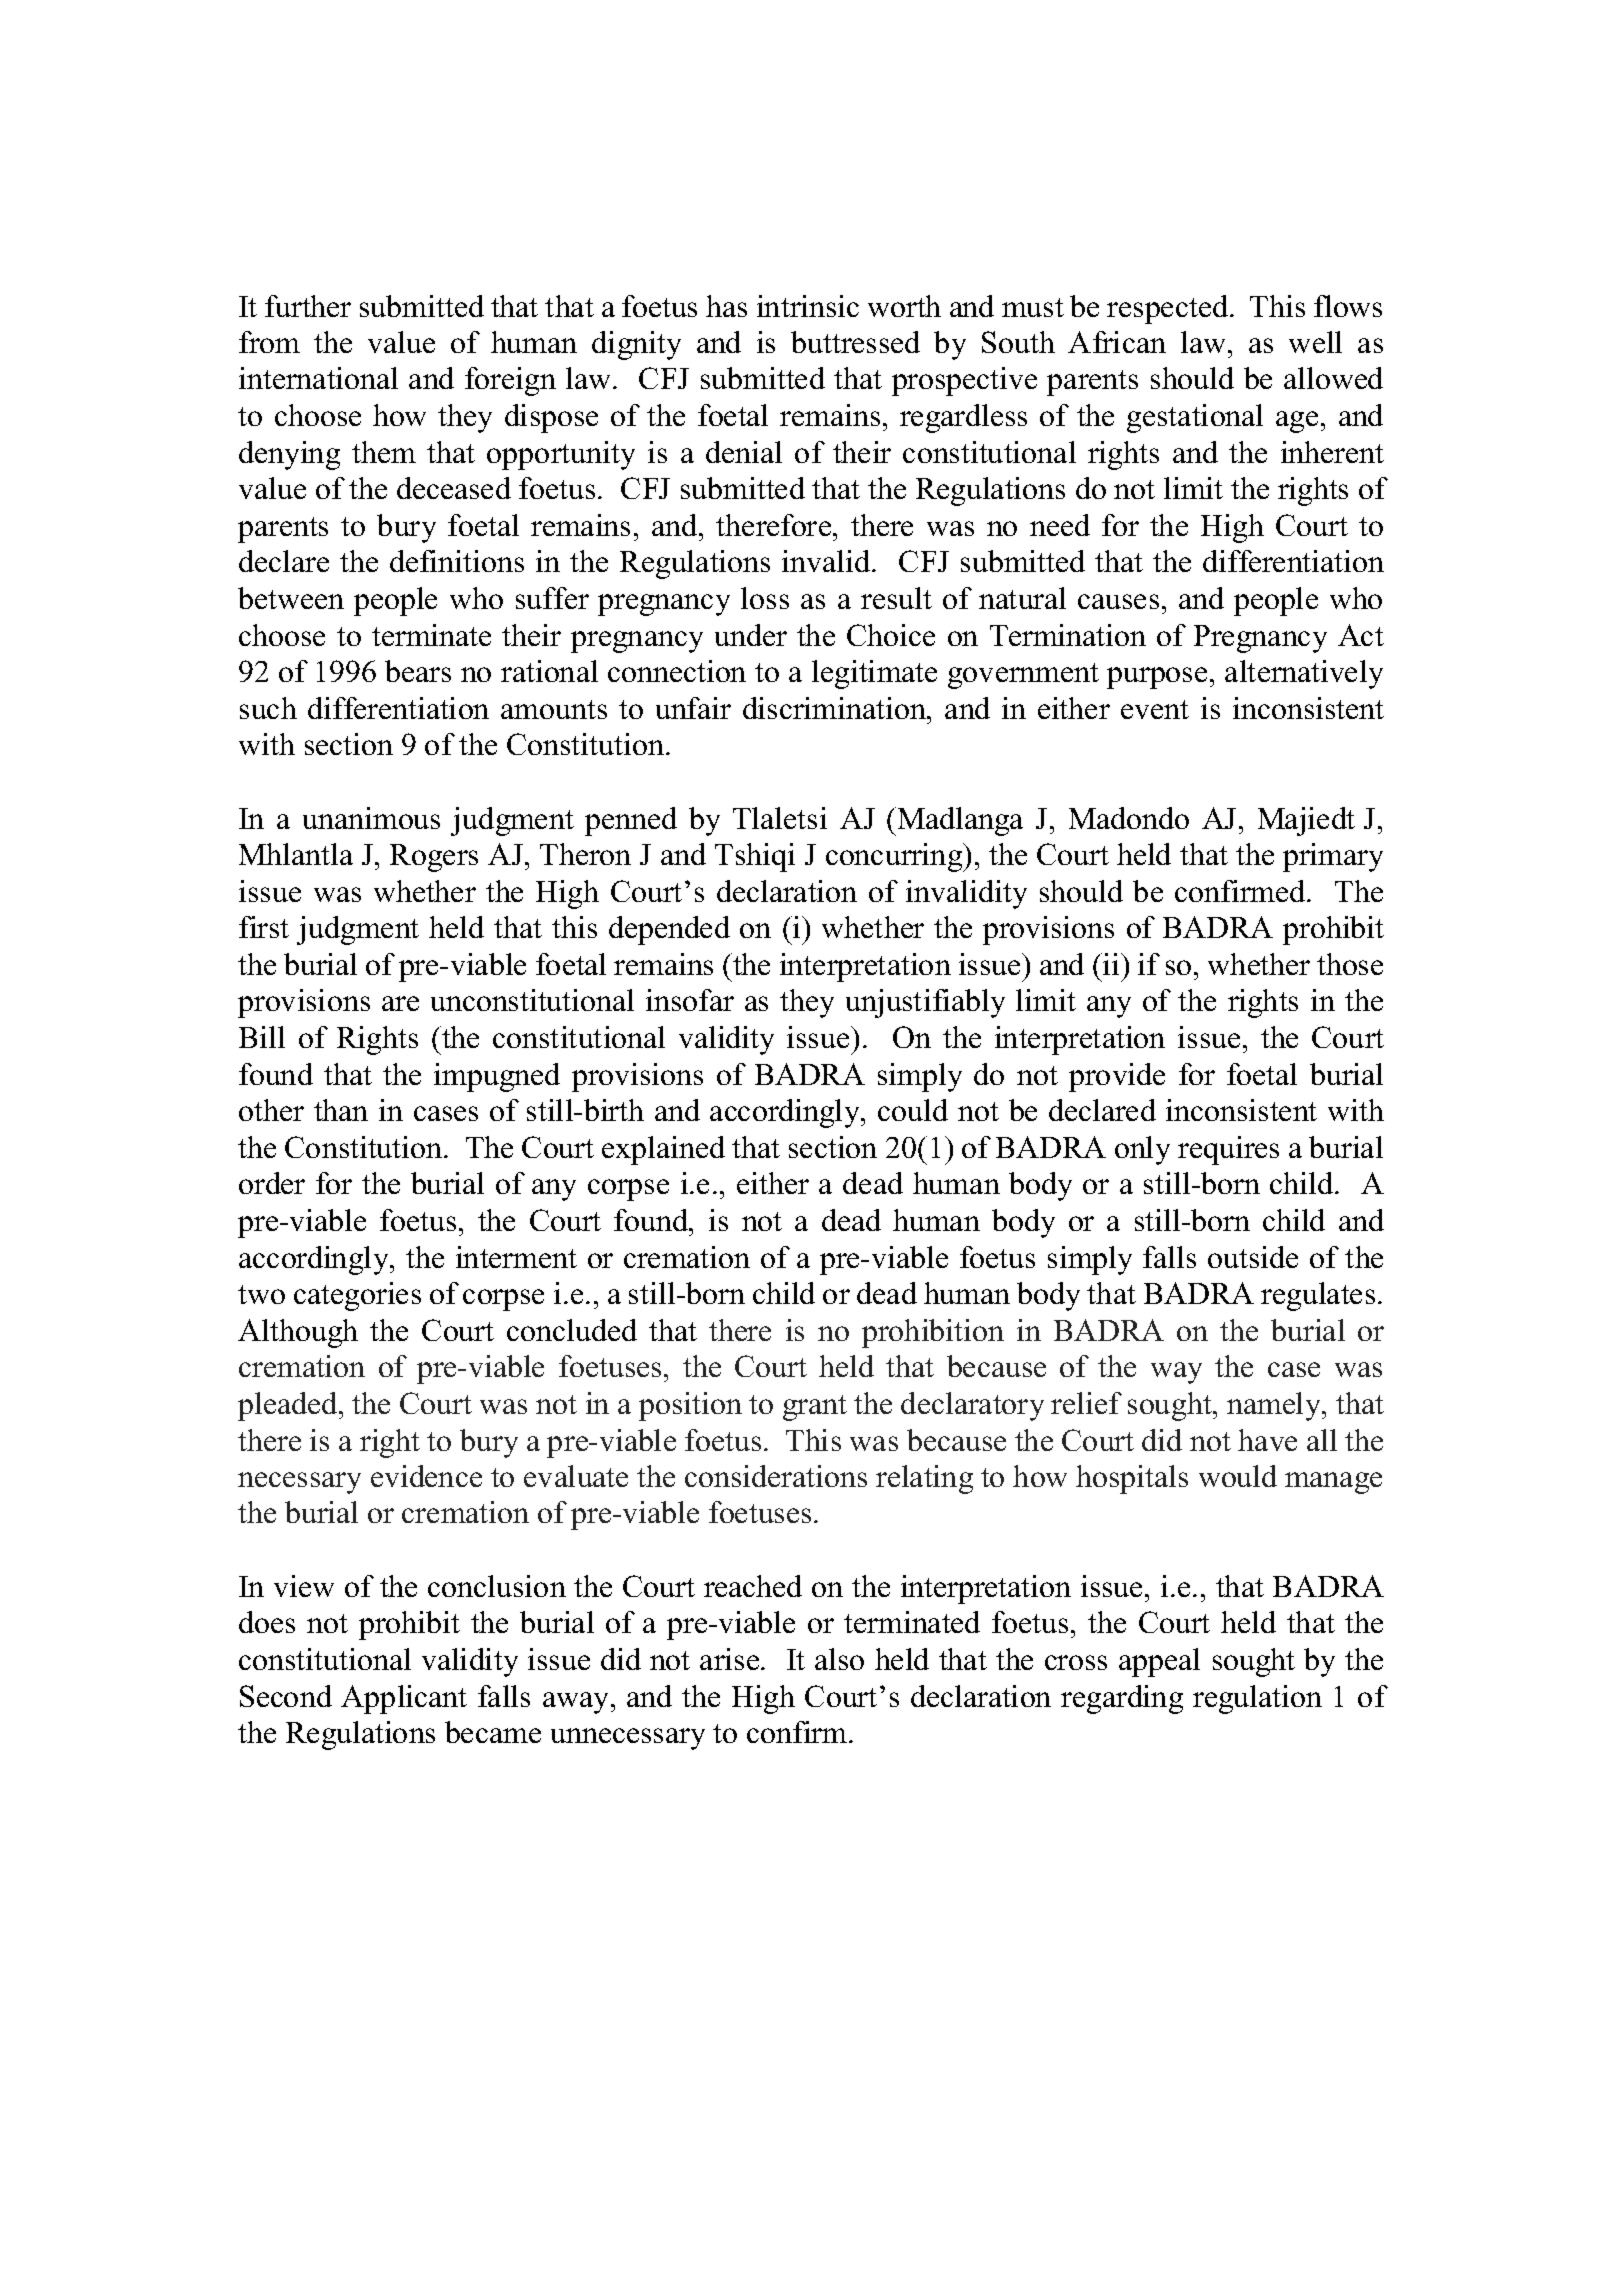  Describe the element at coordinates (1169, 309) in the screenshot. I see `respected` at that location.
